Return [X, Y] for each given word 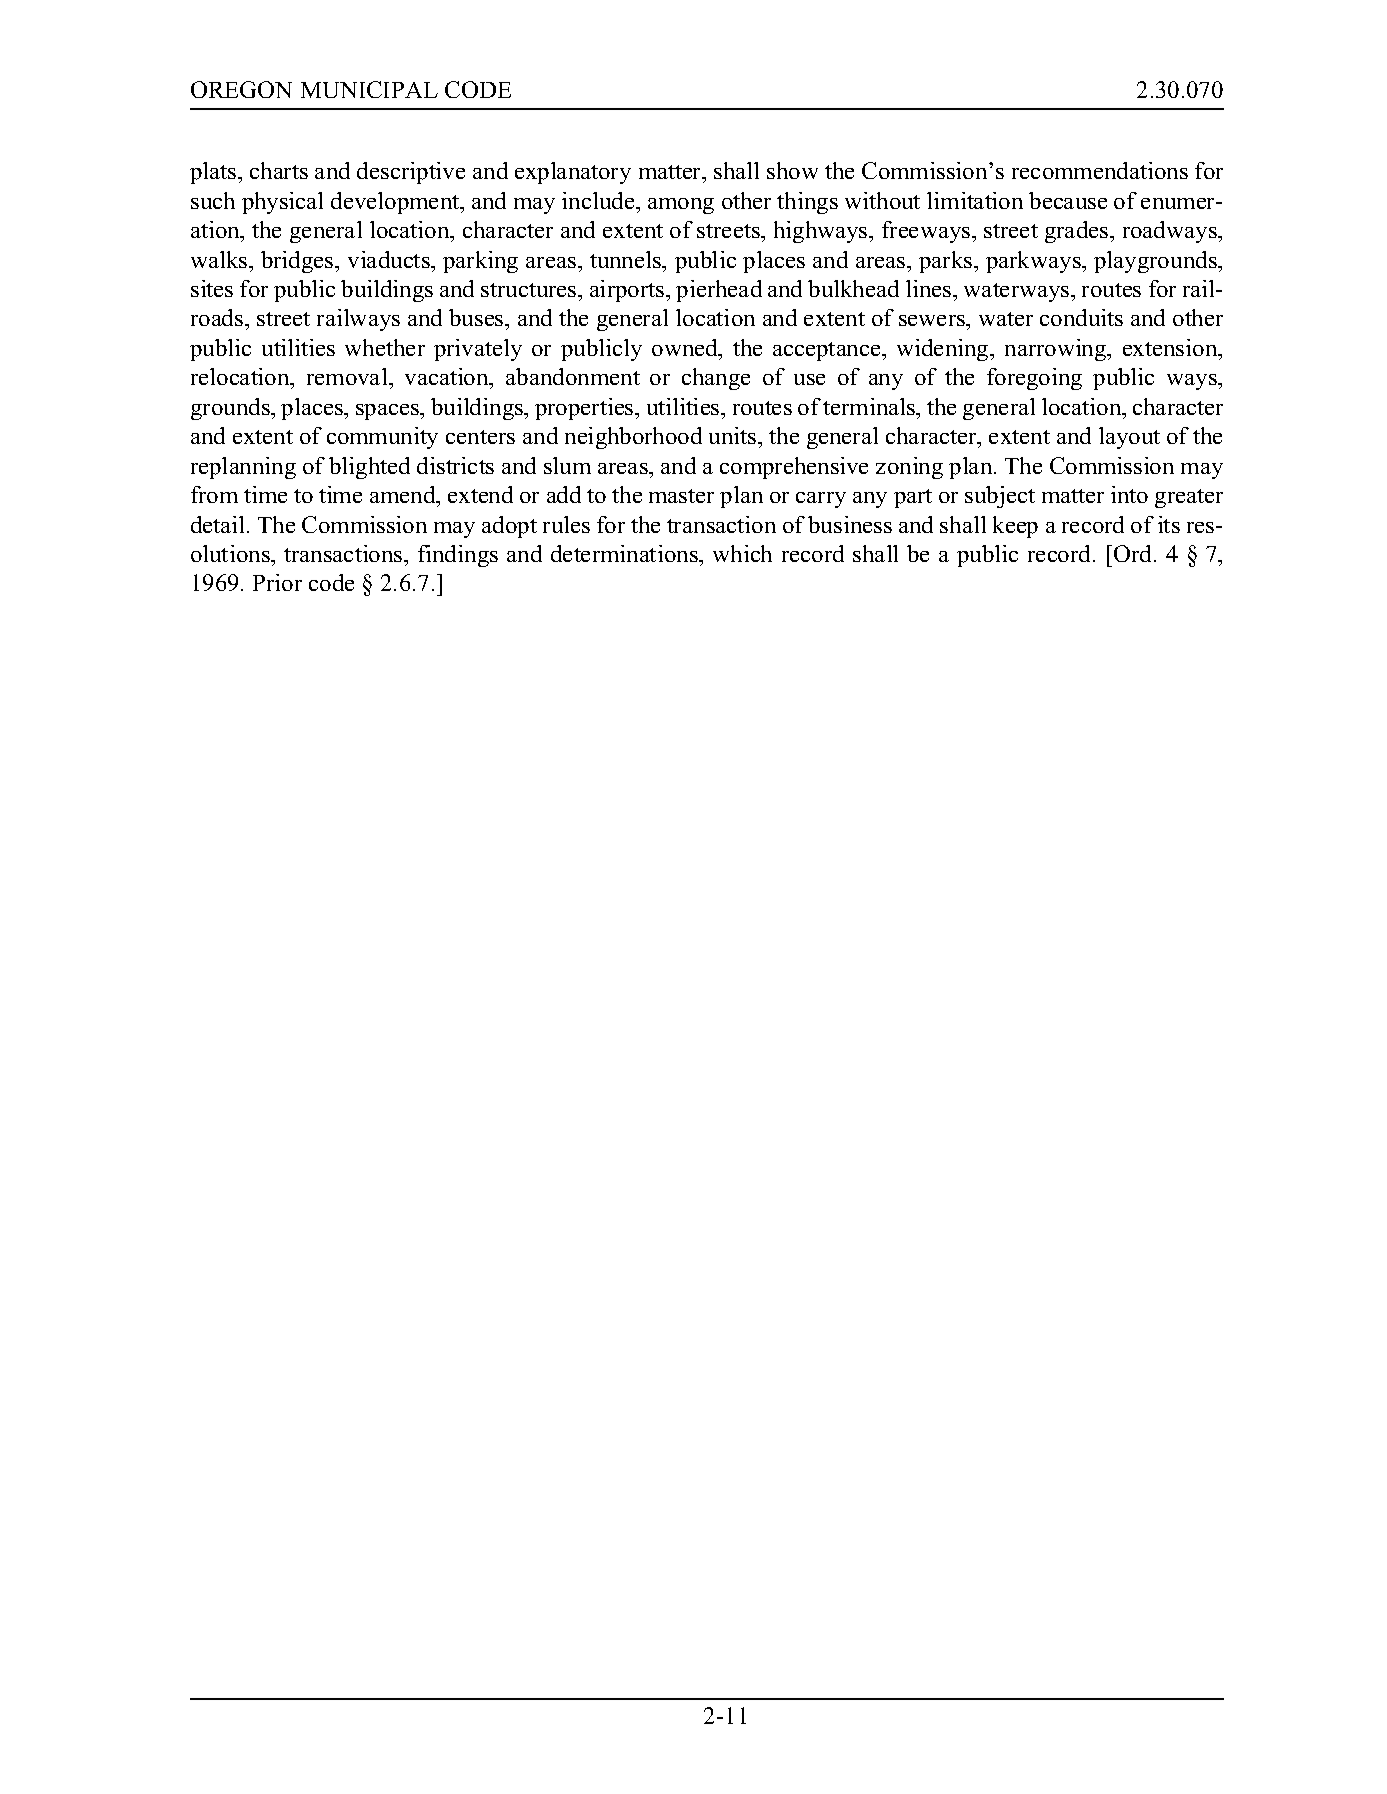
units [734, 435]
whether [385, 347]
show [792, 170]
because [1068, 200]
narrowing [1057, 350]
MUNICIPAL [369, 89]
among [681, 206]
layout [1129, 438]
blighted [369, 468]
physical [282, 203]
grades [1078, 232]
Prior [277, 582]
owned [686, 347]
